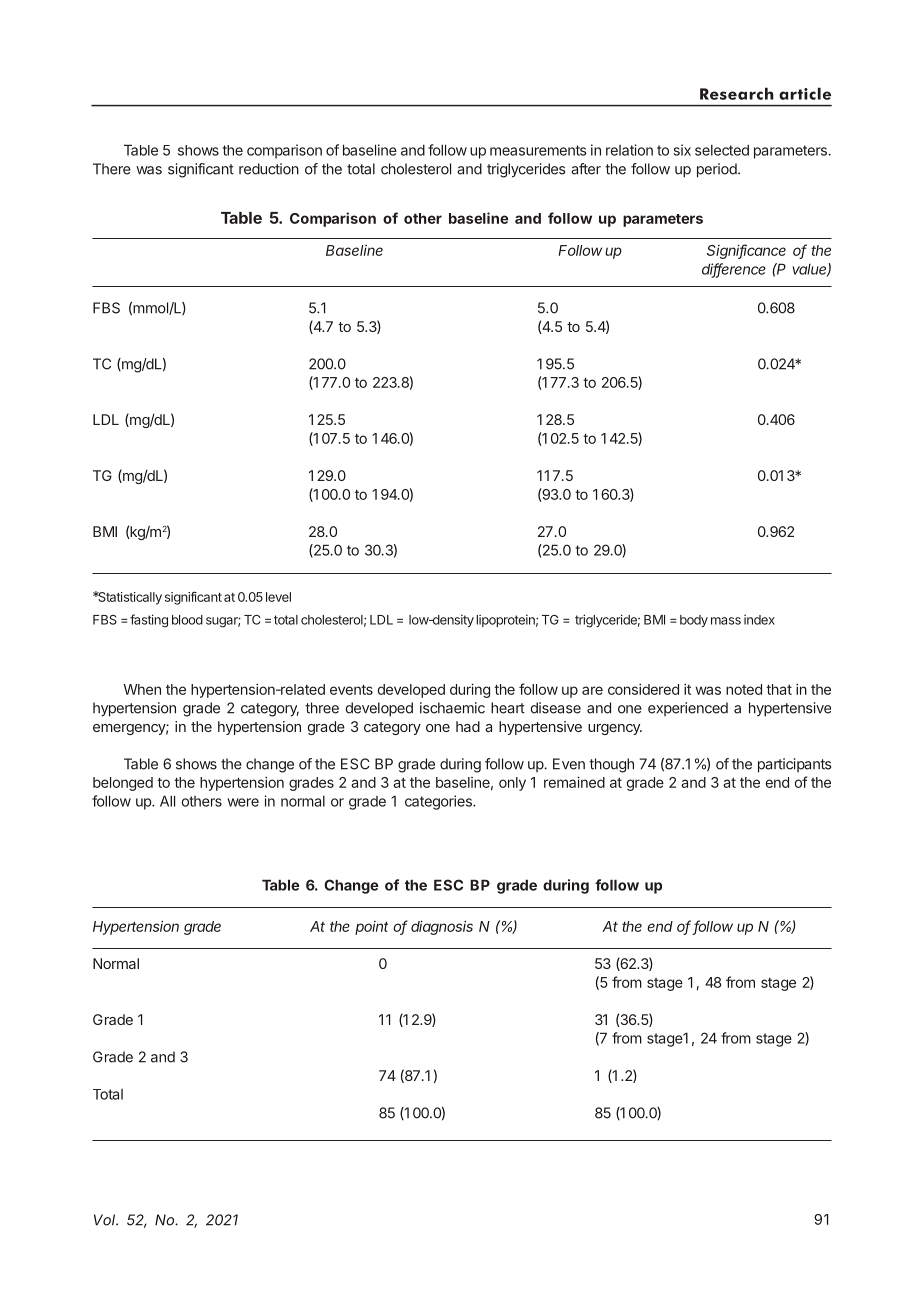  What do you see at coordinates (106, 1220) in the screenshot?
I see `Vol` at bounding box center [106, 1220].
